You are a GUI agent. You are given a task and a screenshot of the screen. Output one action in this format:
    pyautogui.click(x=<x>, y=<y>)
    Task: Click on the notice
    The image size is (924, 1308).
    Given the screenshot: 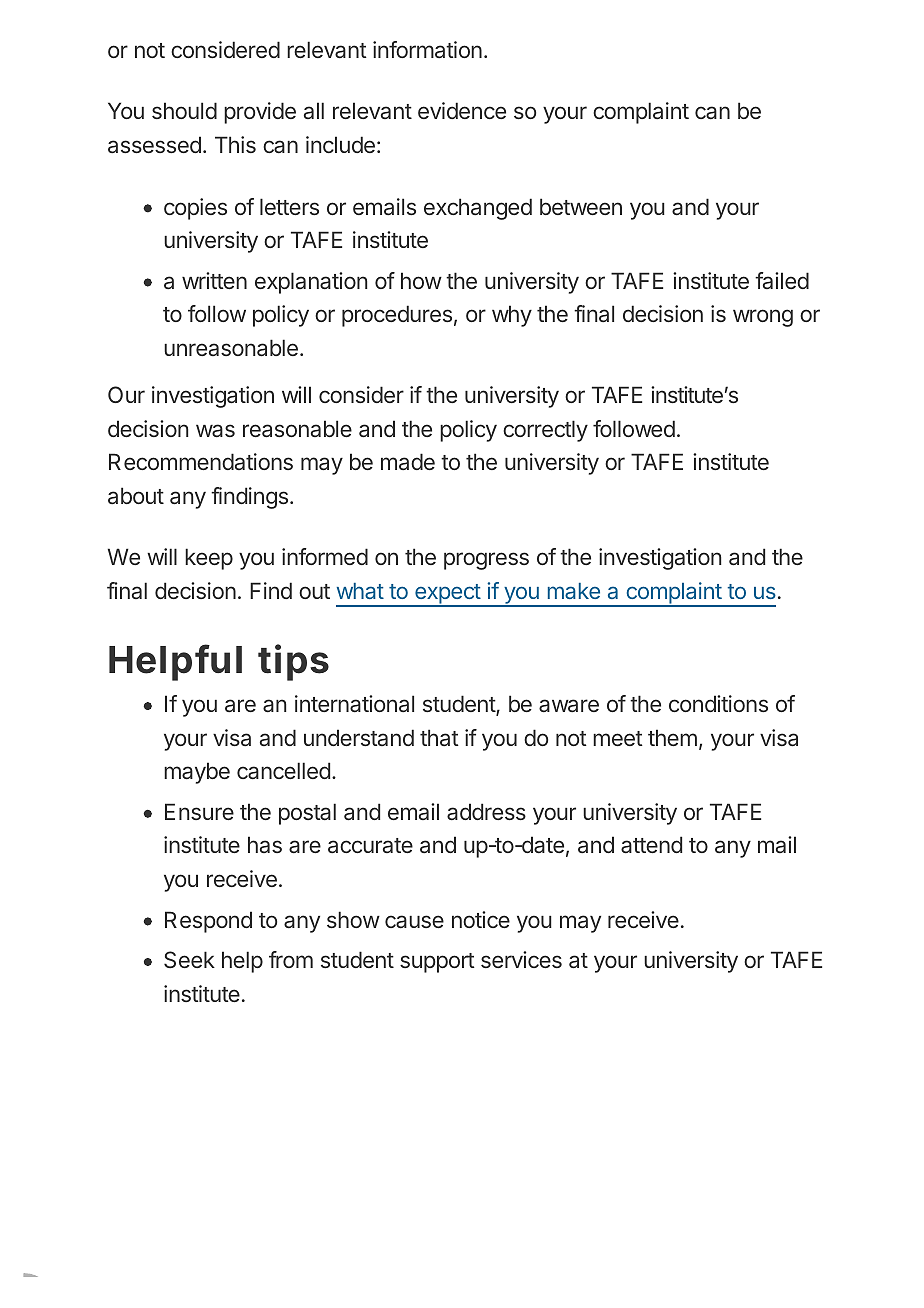 What is the action you would take?
    pyautogui.click(x=481, y=919)
